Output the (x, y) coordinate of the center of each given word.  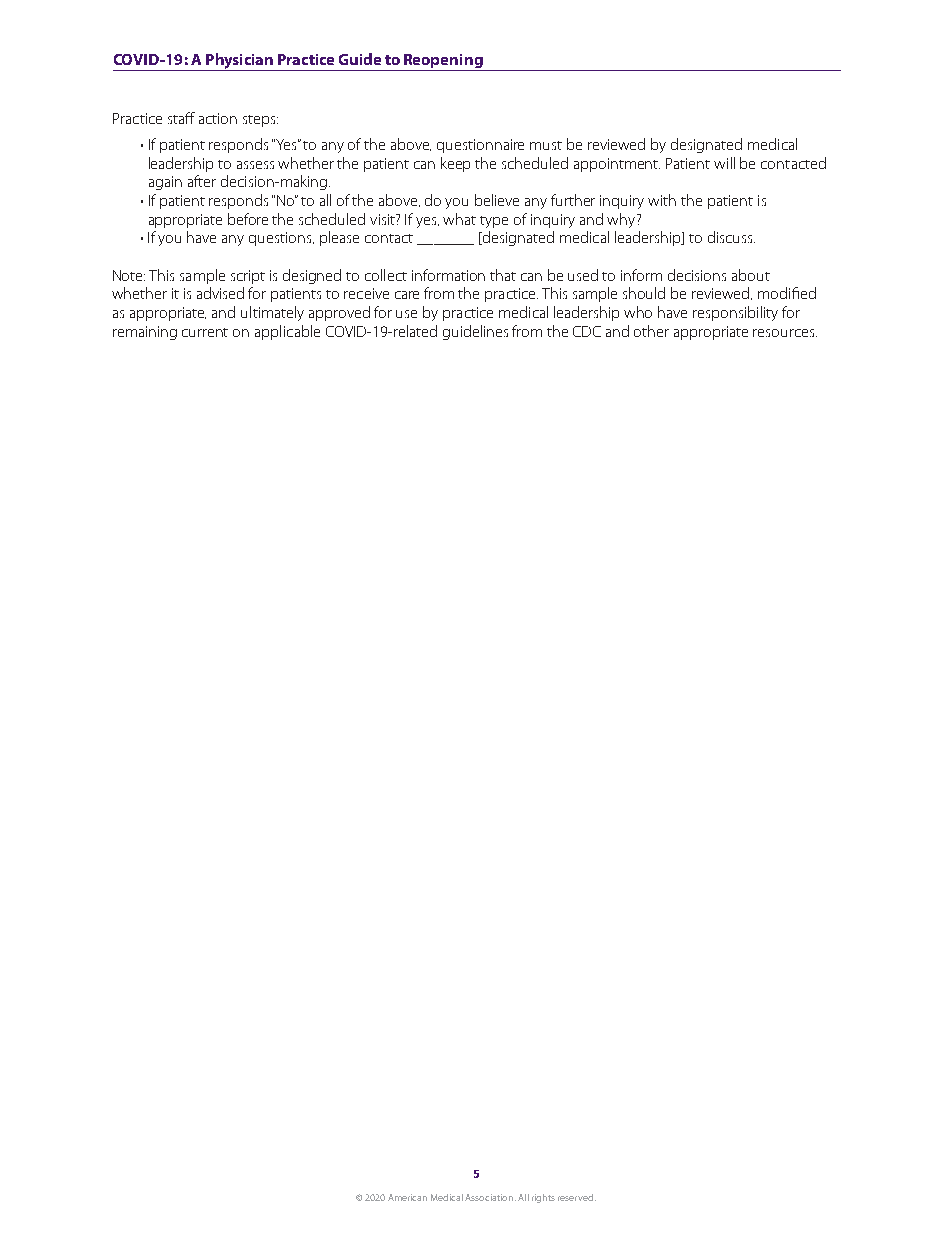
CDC (587, 331)
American (407, 1197)
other (651, 331)
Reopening (443, 62)
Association (490, 1197)
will (724, 163)
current (205, 332)
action (218, 118)
